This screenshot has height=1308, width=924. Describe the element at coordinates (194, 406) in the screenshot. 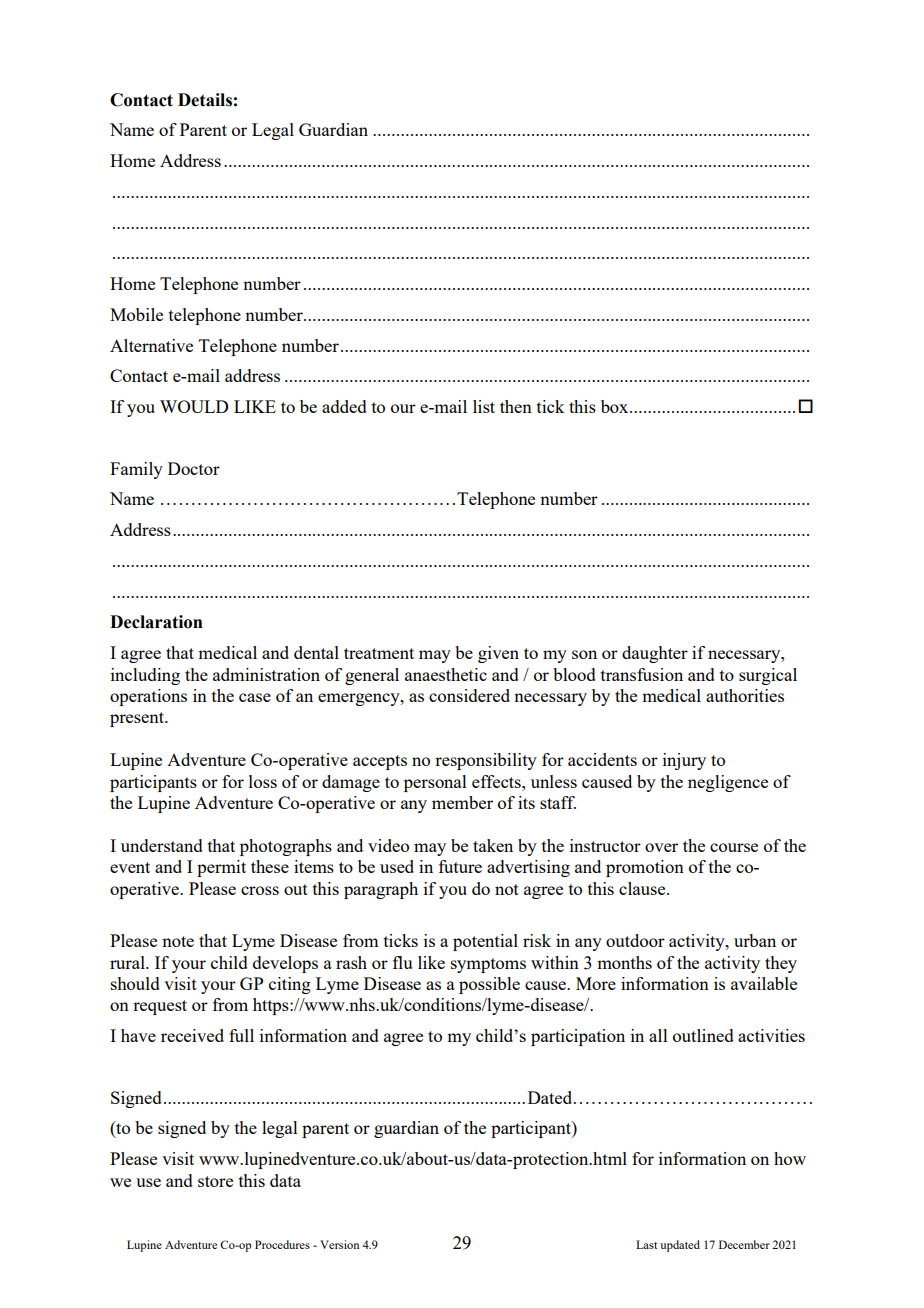

I see `WOULD` at that location.
